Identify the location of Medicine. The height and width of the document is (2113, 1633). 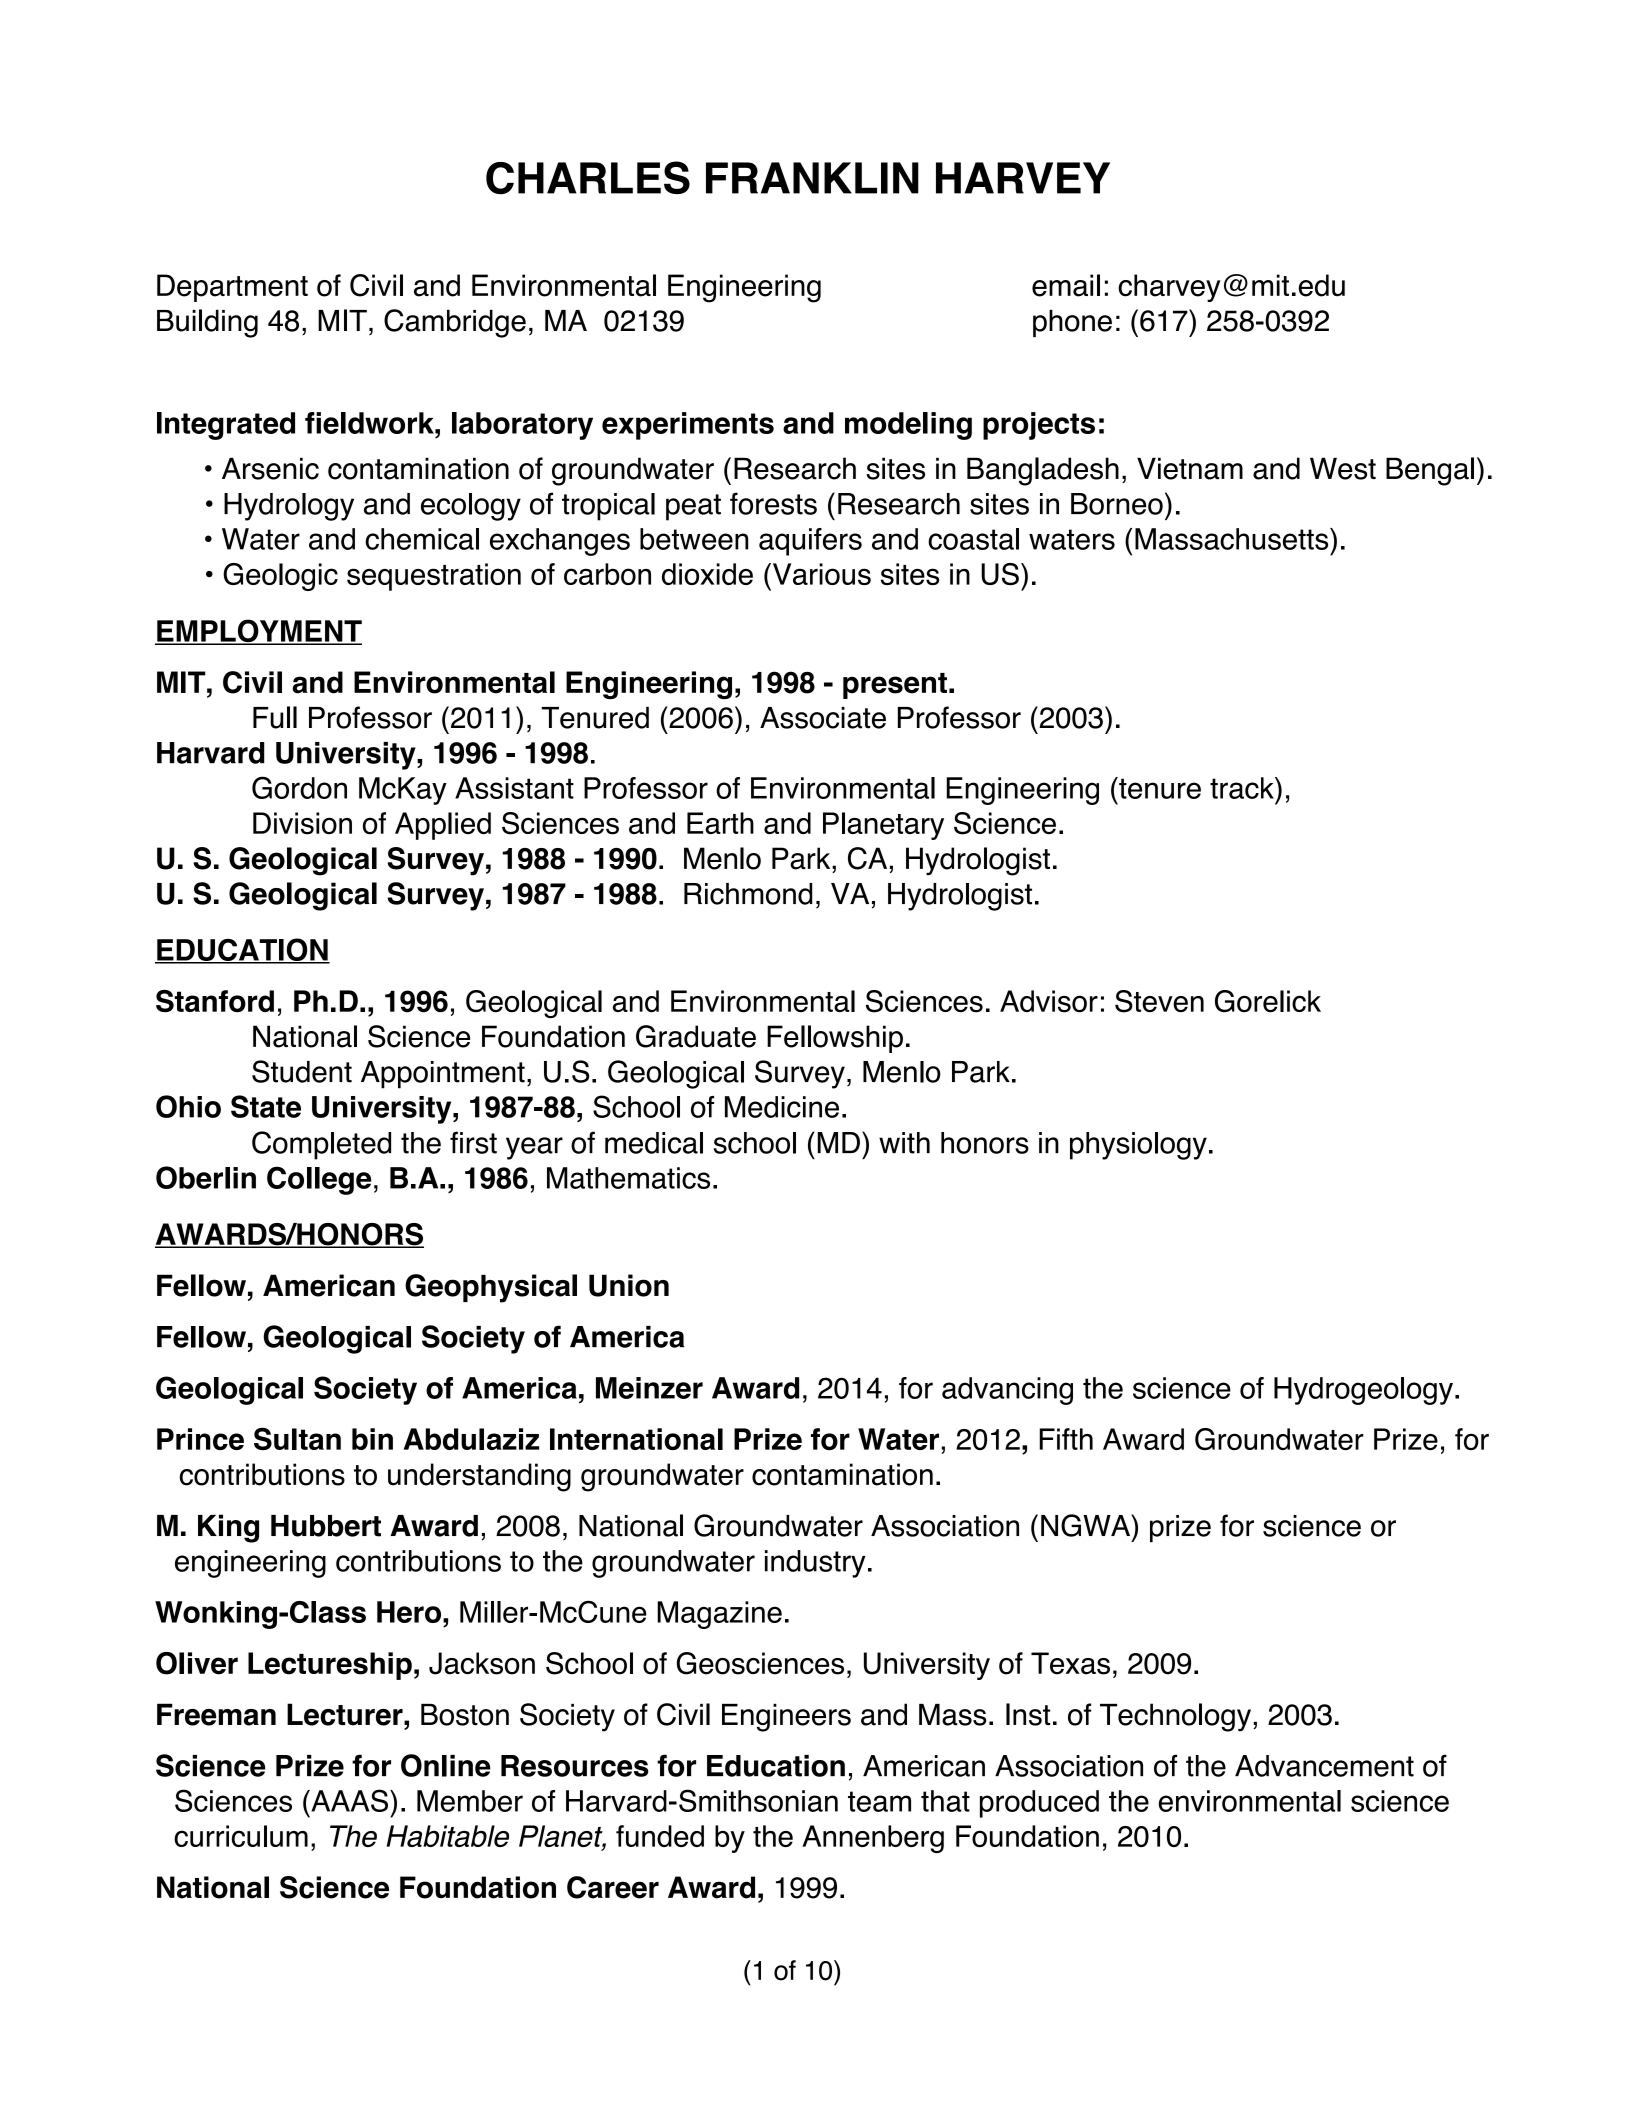
(782, 1107).
